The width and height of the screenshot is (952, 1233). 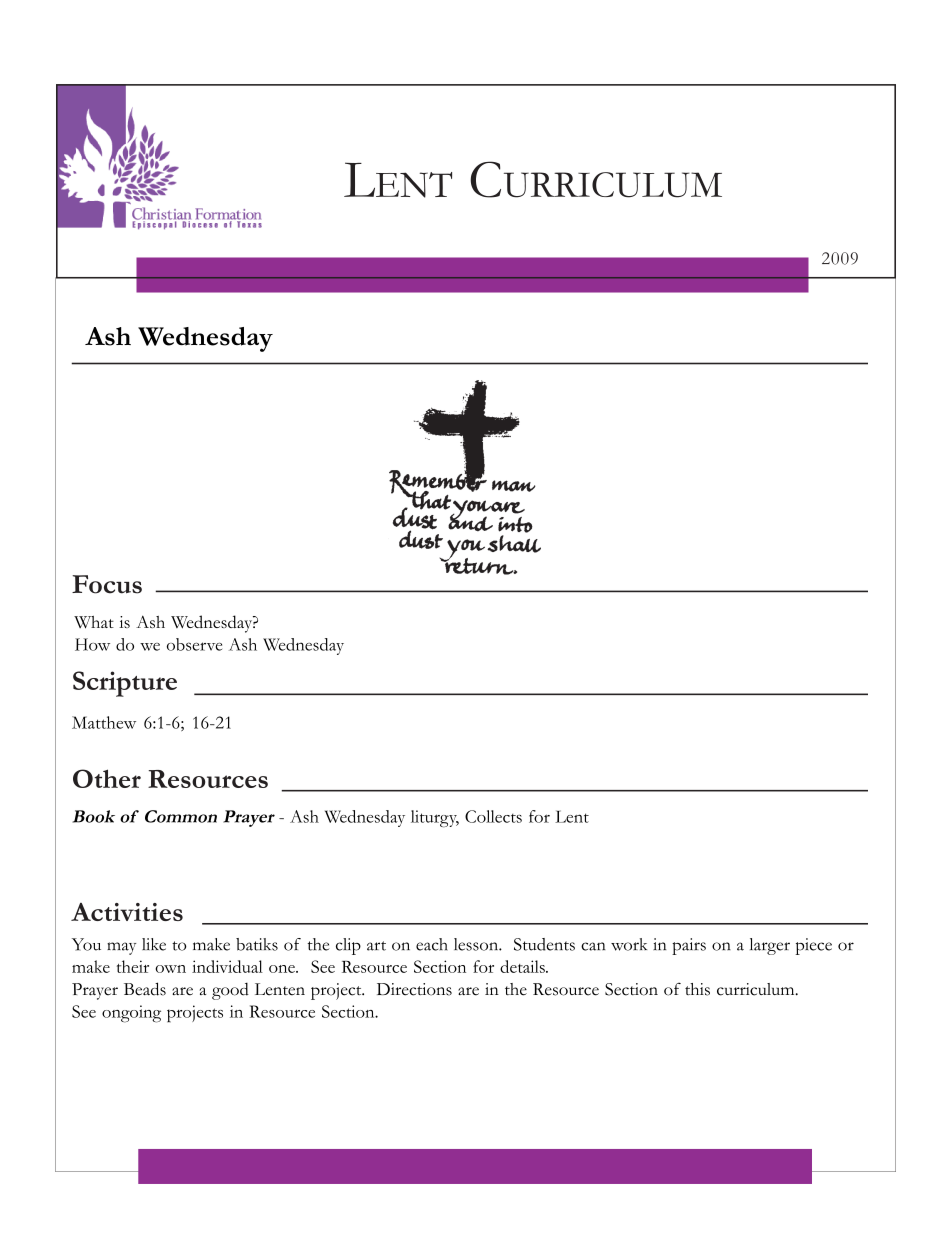 What do you see at coordinates (493, 816) in the screenshot?
I see `Collects` at bounding box center [493, 816].
